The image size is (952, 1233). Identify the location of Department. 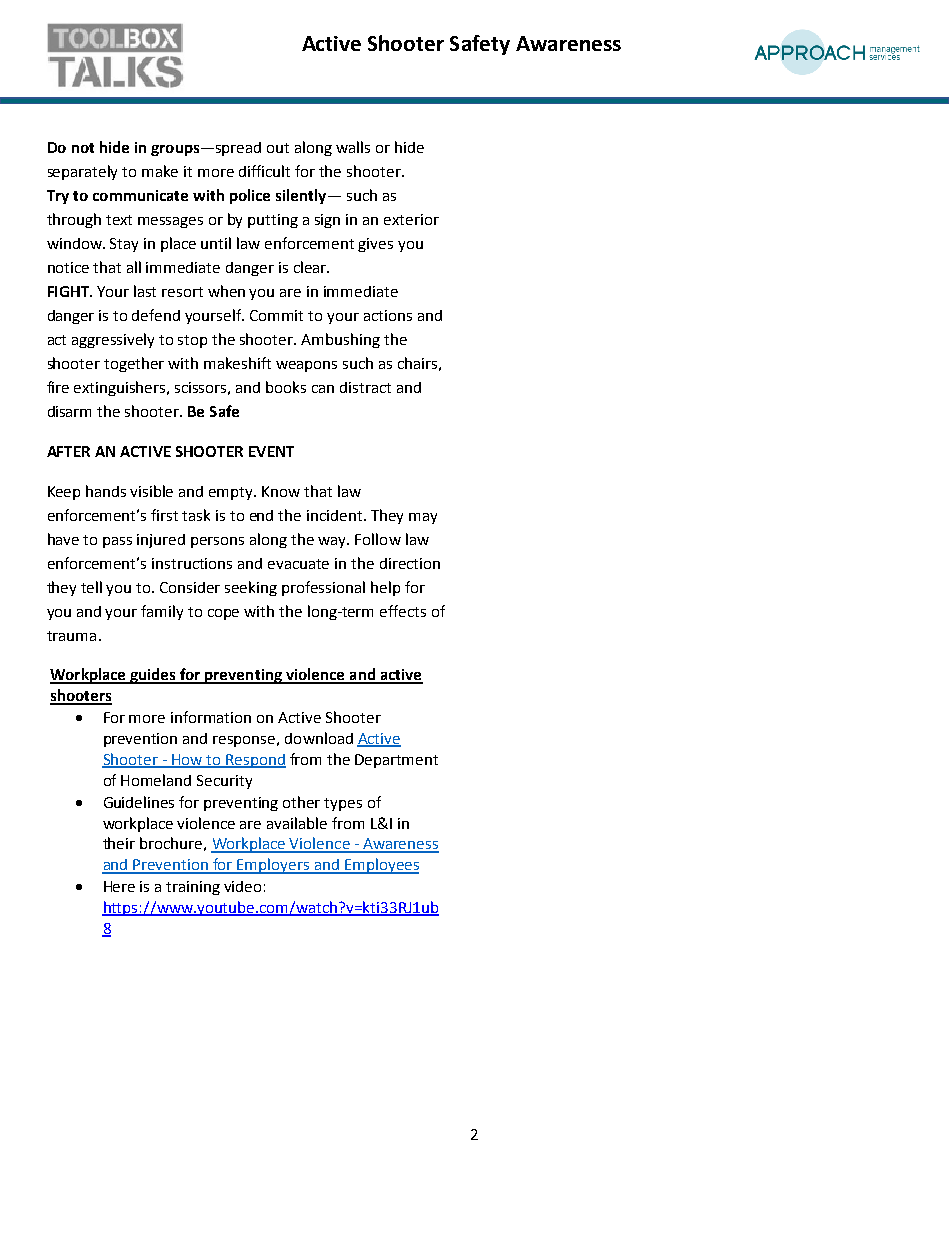
(396, 761).
